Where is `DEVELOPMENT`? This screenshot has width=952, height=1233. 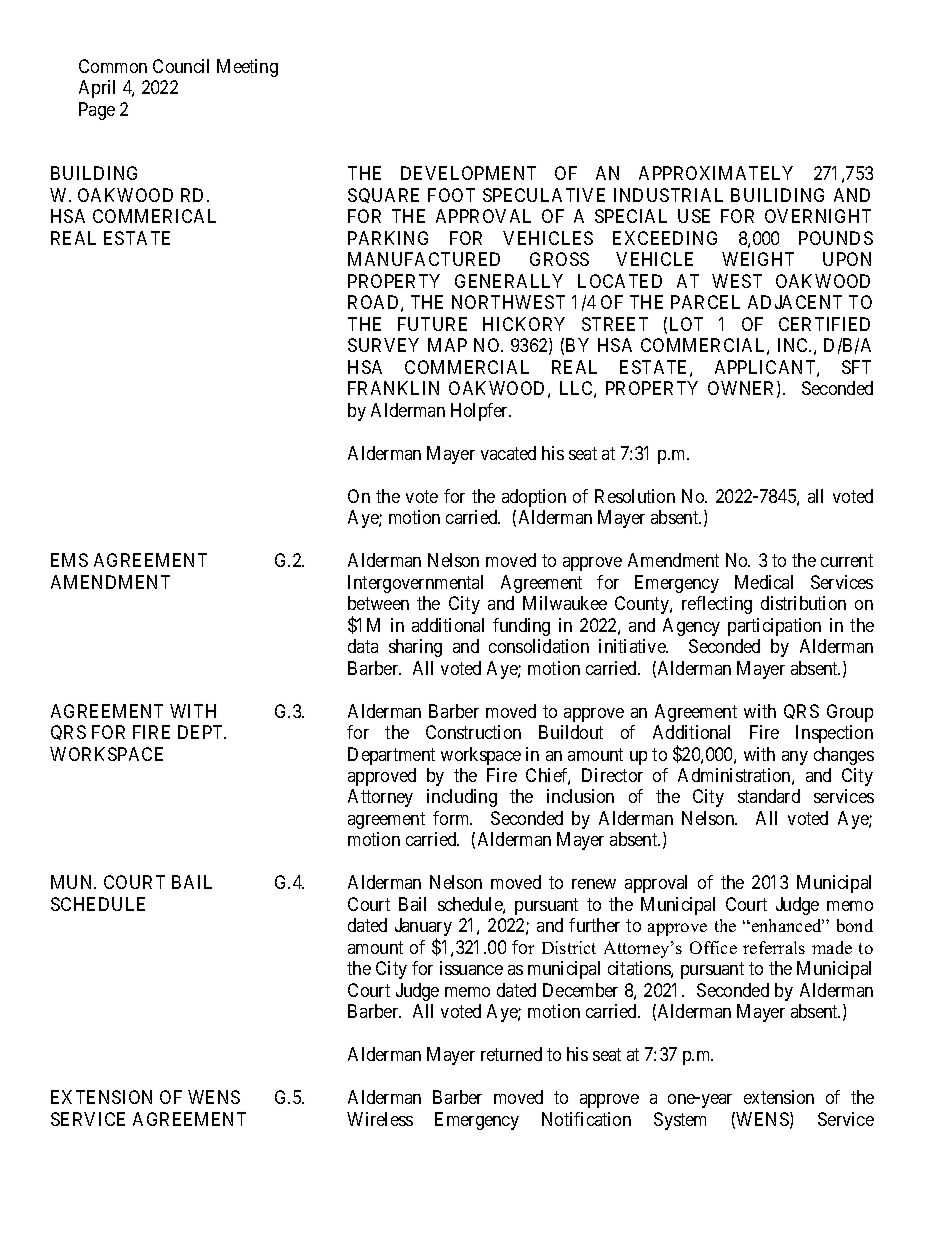
DEVELOPMENT is located at coordinates (468, 173).
